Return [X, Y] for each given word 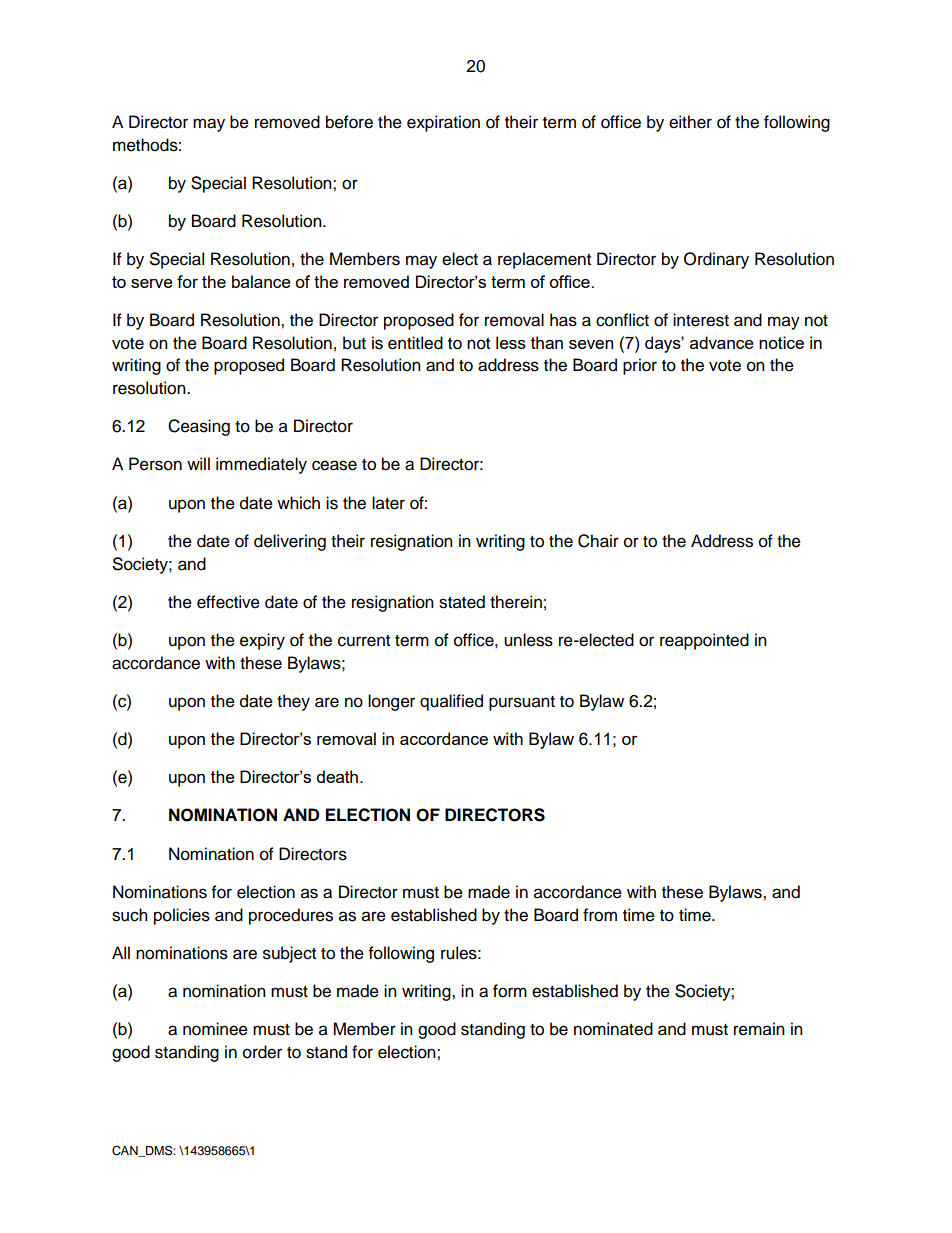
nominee [215, 1029]
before [349, 122]
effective [228, 602]
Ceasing [199, 427]
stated [462, 602]
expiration [443, 123]
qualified [451, 702]
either [690, 122]
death [337, 776]
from [600, 915]
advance [722, 342]
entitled [415, 343]
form [510, 991]
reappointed [704, 641]
